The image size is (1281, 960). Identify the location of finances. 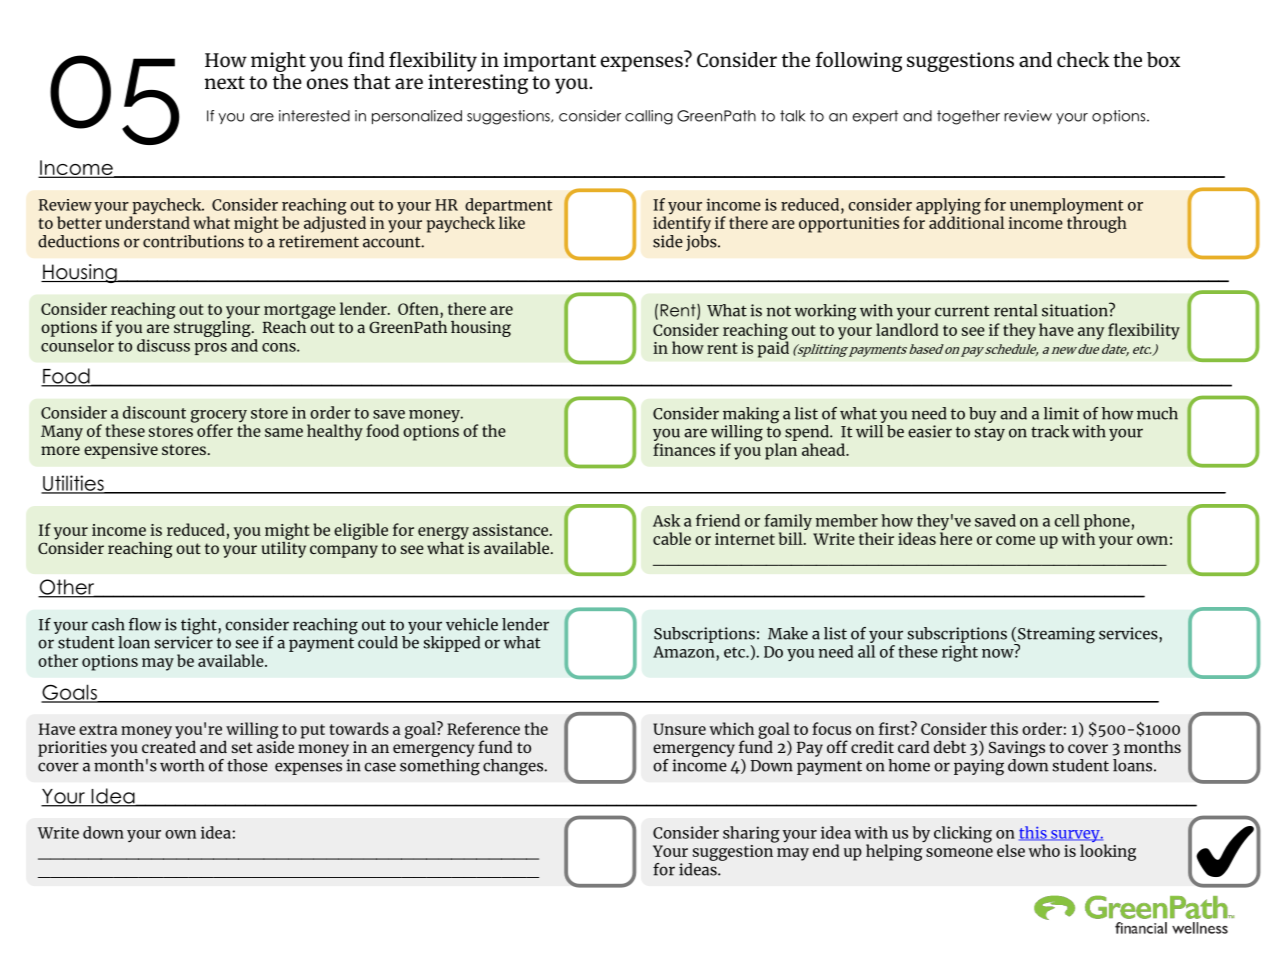
(684, 449).
